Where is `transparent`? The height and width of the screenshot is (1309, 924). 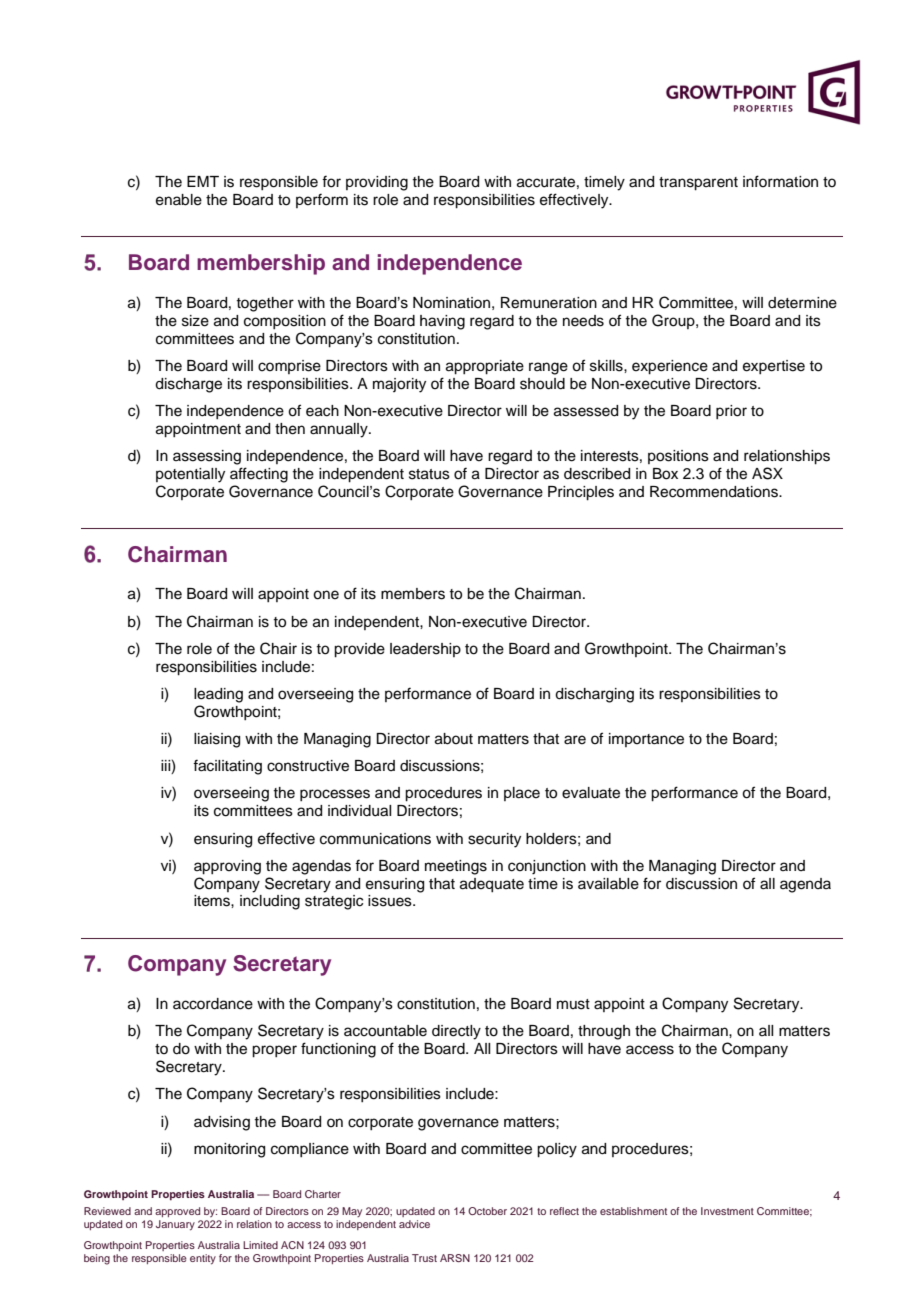
transparent is located at coordinates (698, 184).
